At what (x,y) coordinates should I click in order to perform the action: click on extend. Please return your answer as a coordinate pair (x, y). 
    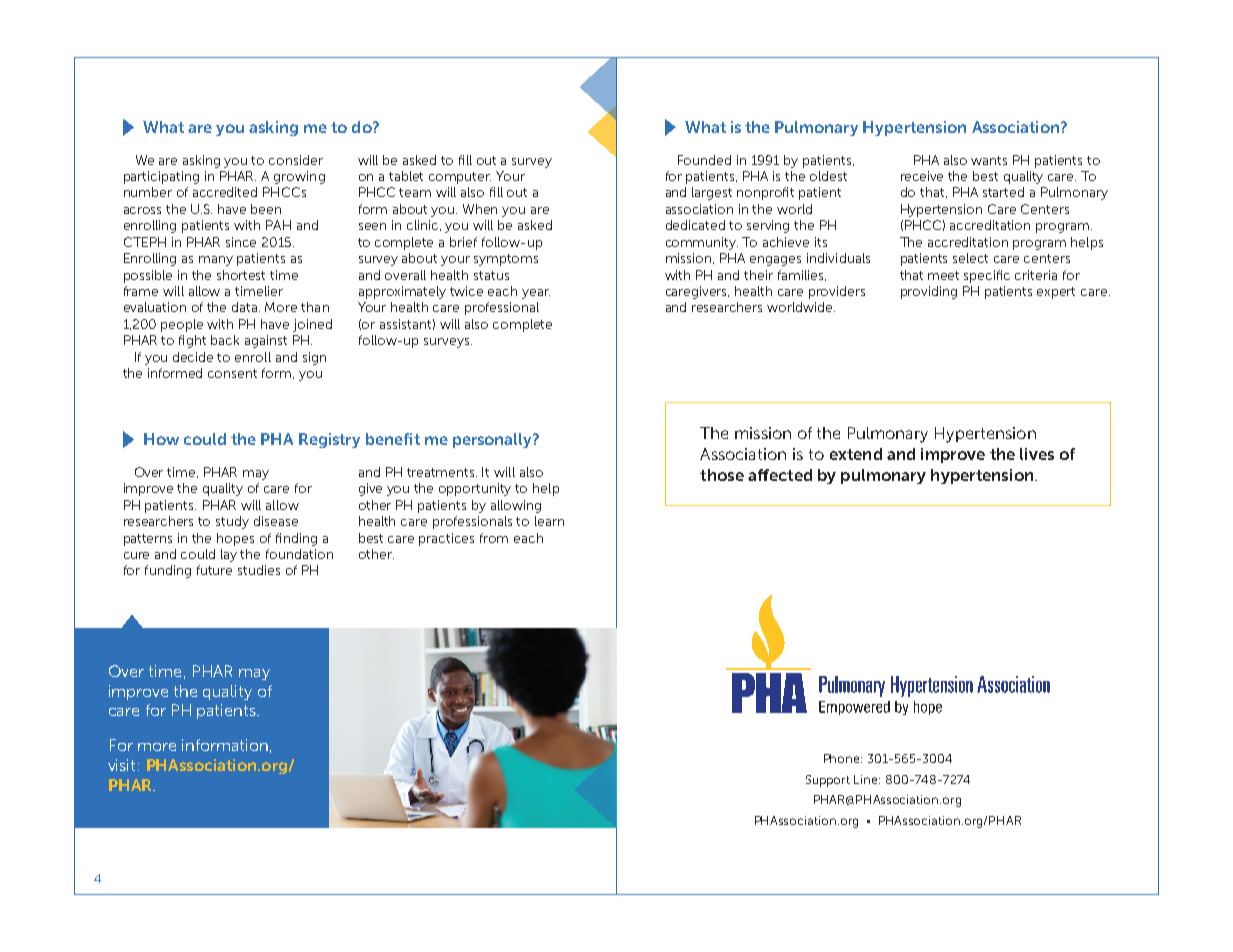
    Looking at the image, I should click on (856, 454).
